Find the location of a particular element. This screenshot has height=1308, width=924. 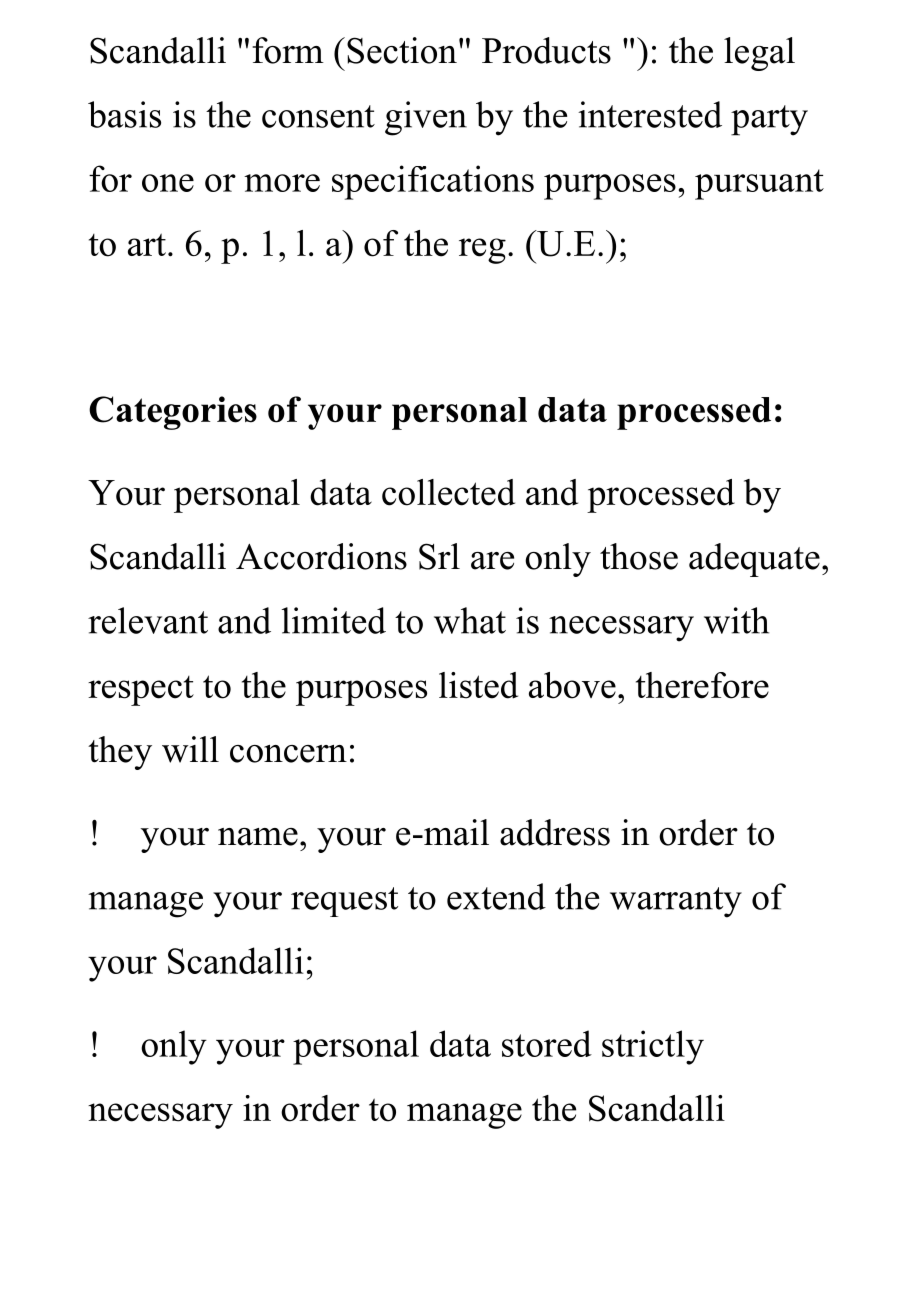

those is located at coordinates (639, 556).
